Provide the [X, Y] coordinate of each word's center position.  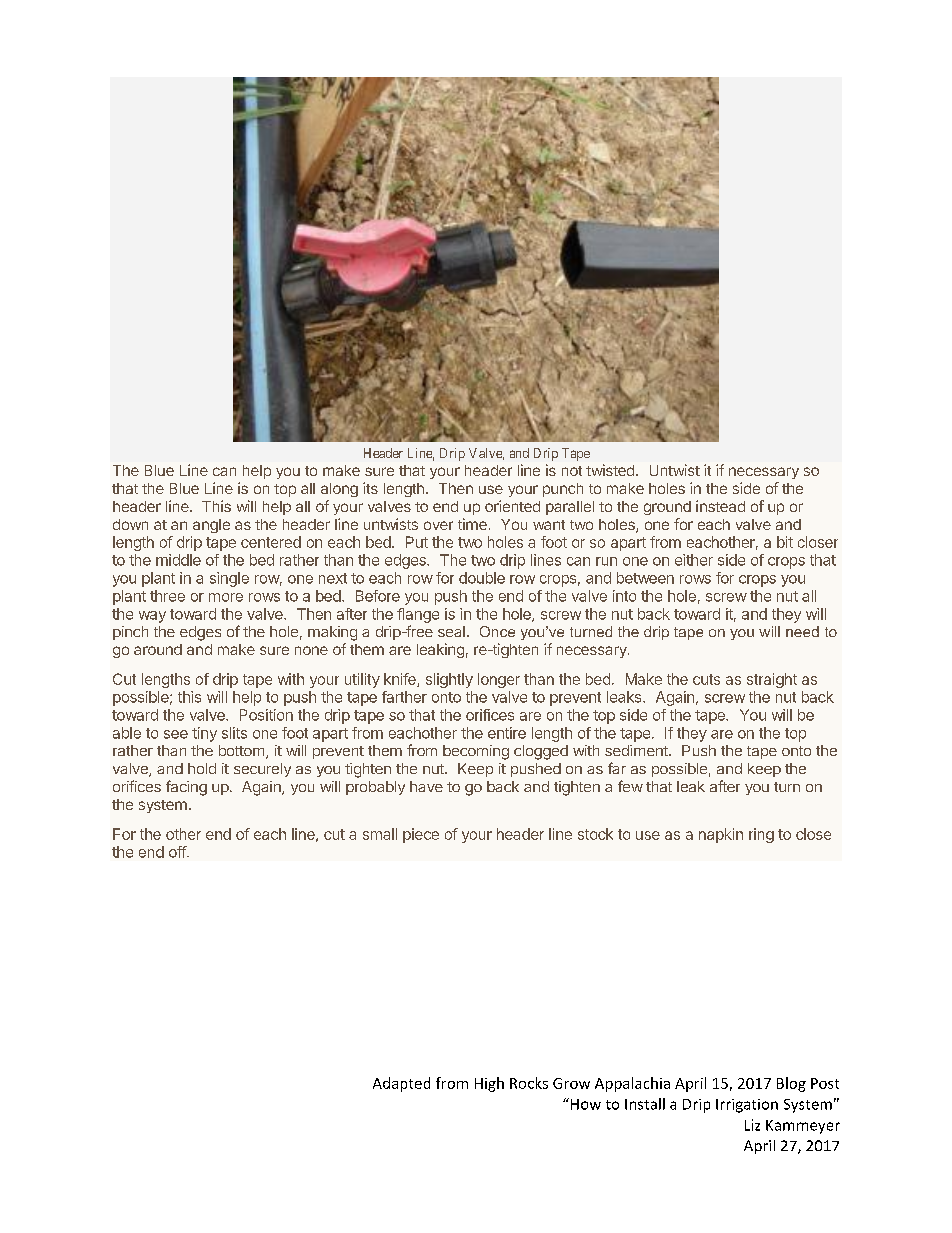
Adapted [401, 1084]
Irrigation [747, 1106]
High [489, 1084]
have [426, 786]
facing [186, 788]
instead [720, 506]
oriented [512, 506]
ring [761, 835]
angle [211, 526]
